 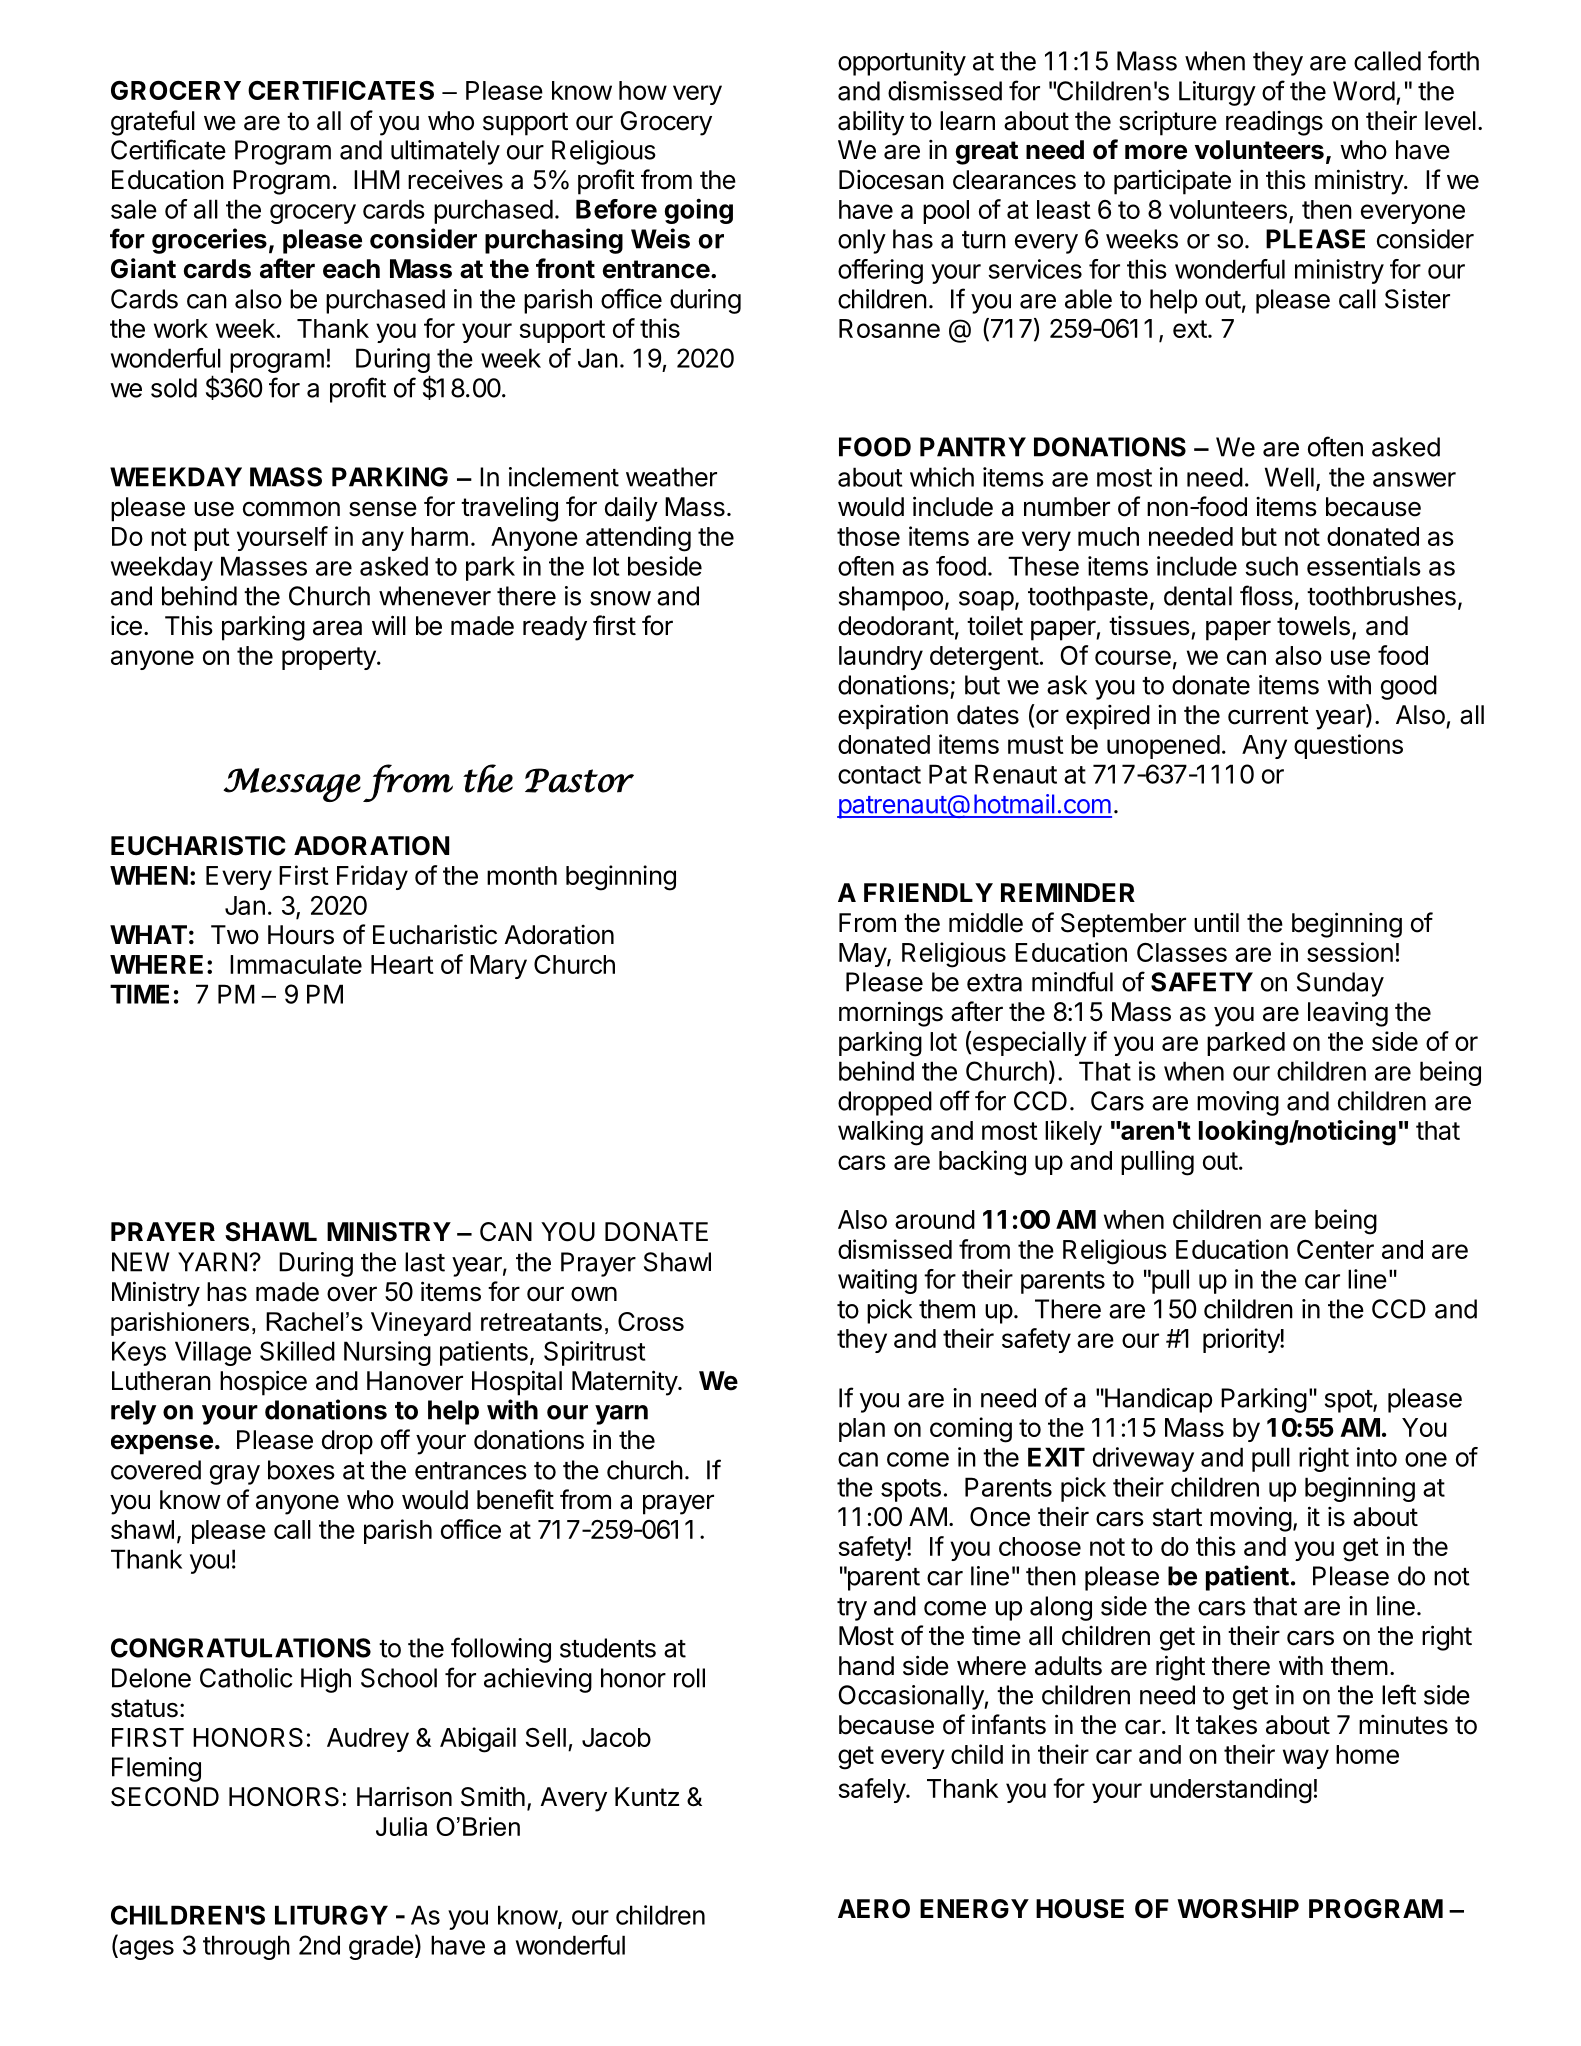 What do you see at coordinates (1274, 123) in the screenshot?
I see `readings` at bounding box center [1274, 123].
